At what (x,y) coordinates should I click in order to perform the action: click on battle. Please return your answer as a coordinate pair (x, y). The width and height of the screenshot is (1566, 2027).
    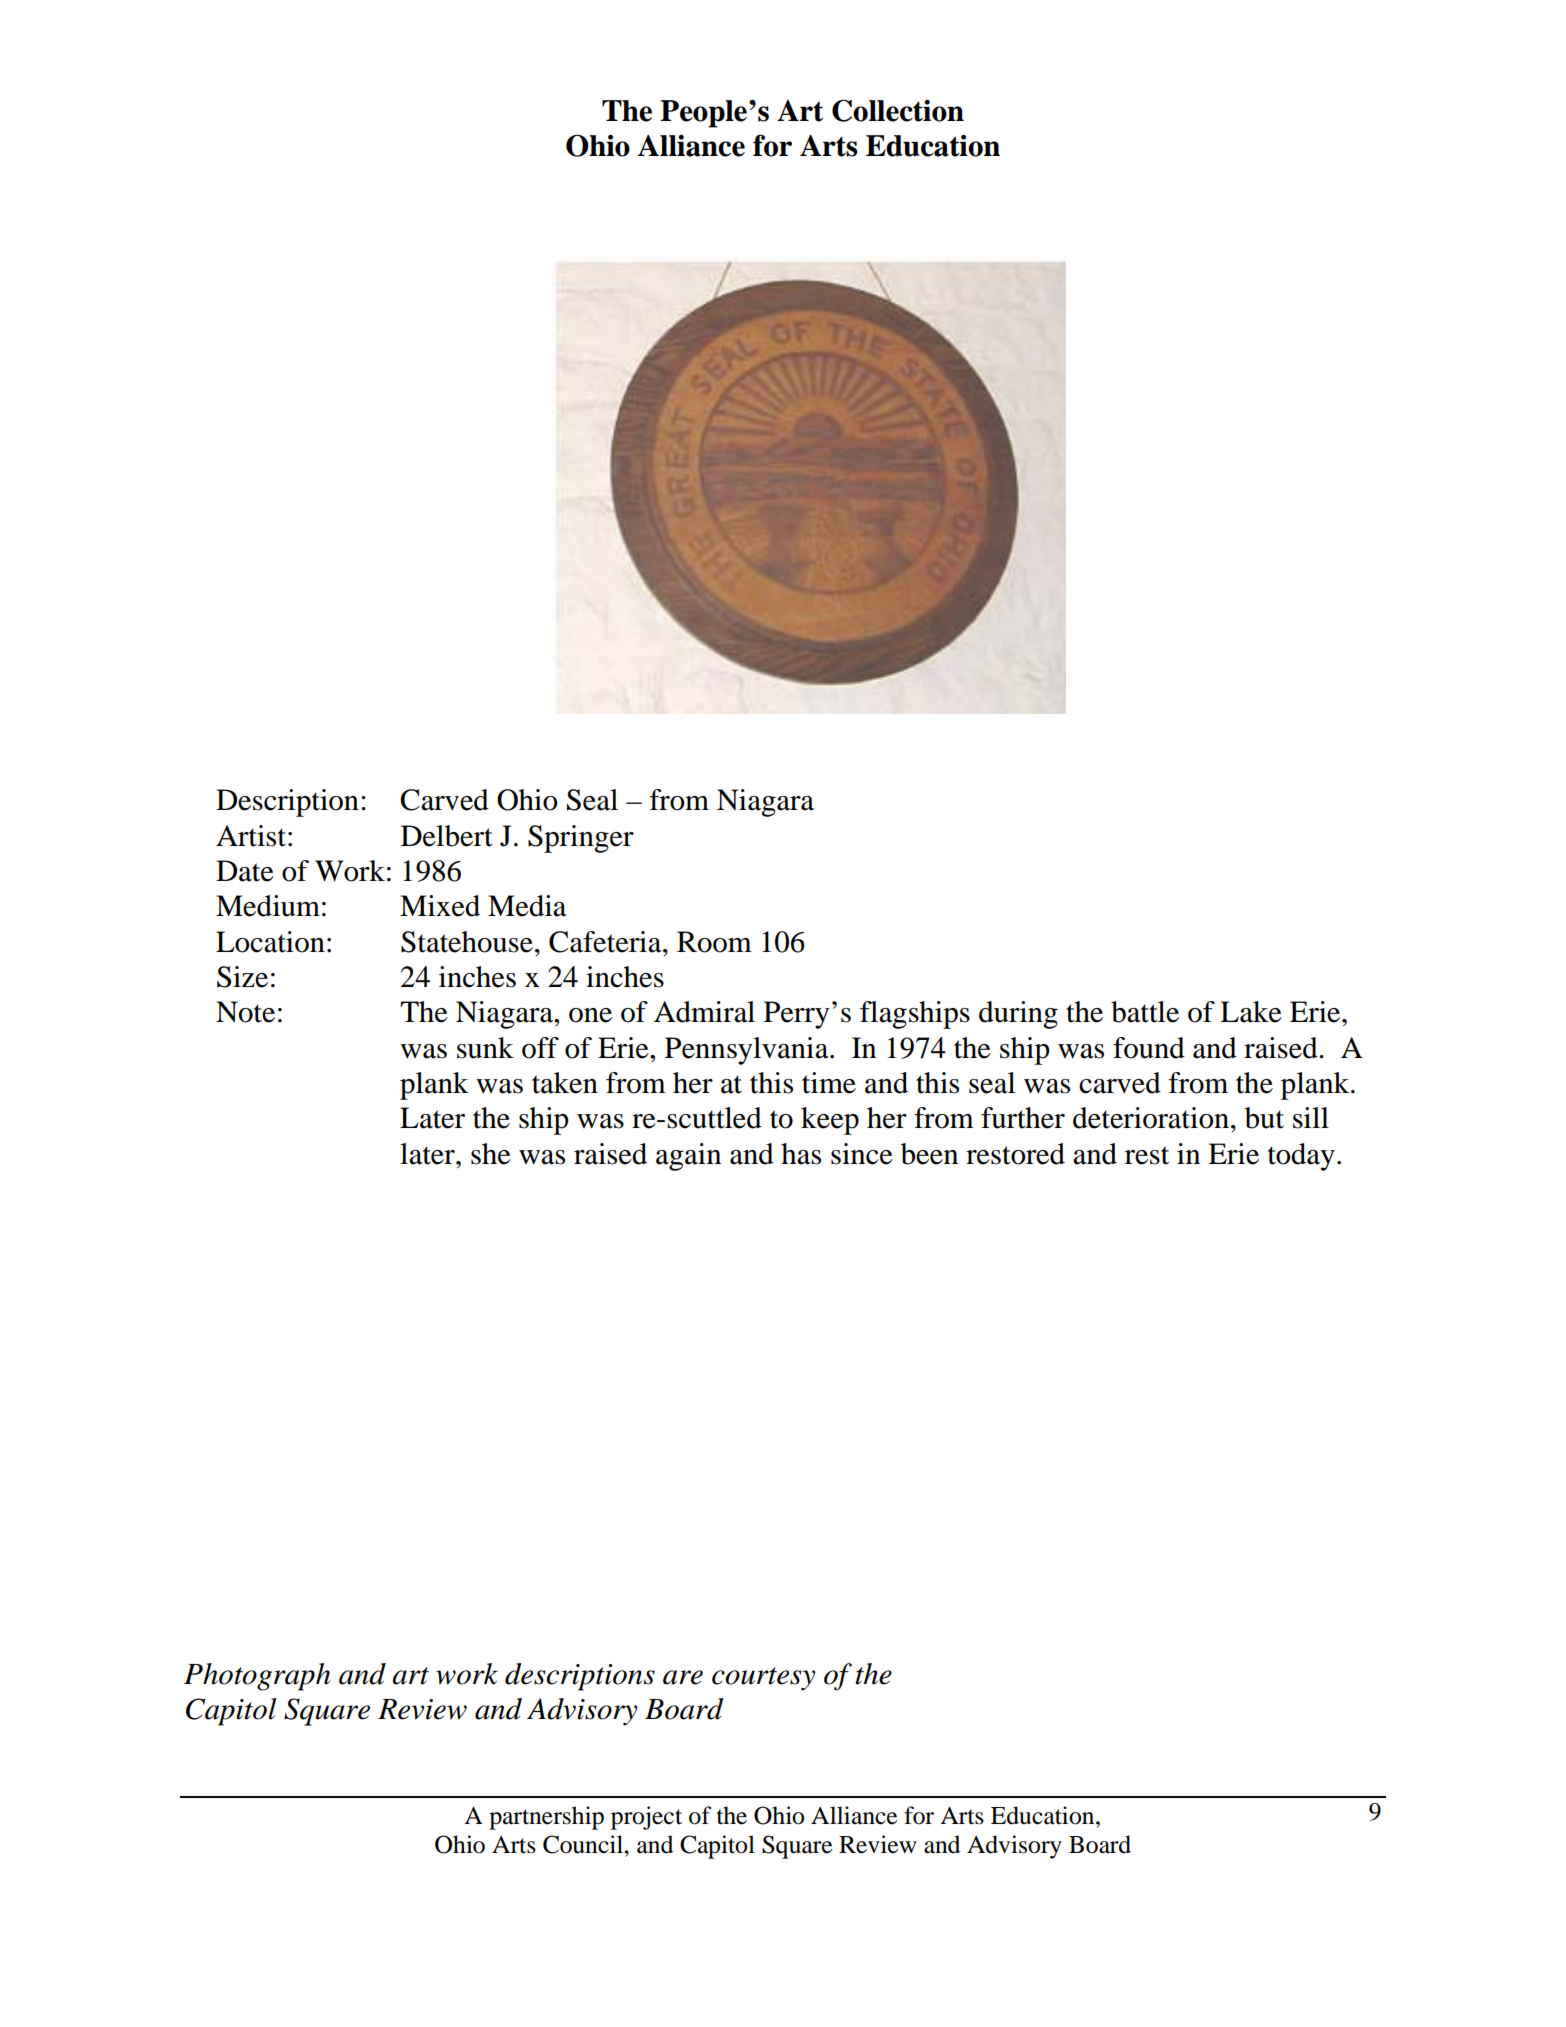
    Looking at the image, I should click on (1145, 1012).
